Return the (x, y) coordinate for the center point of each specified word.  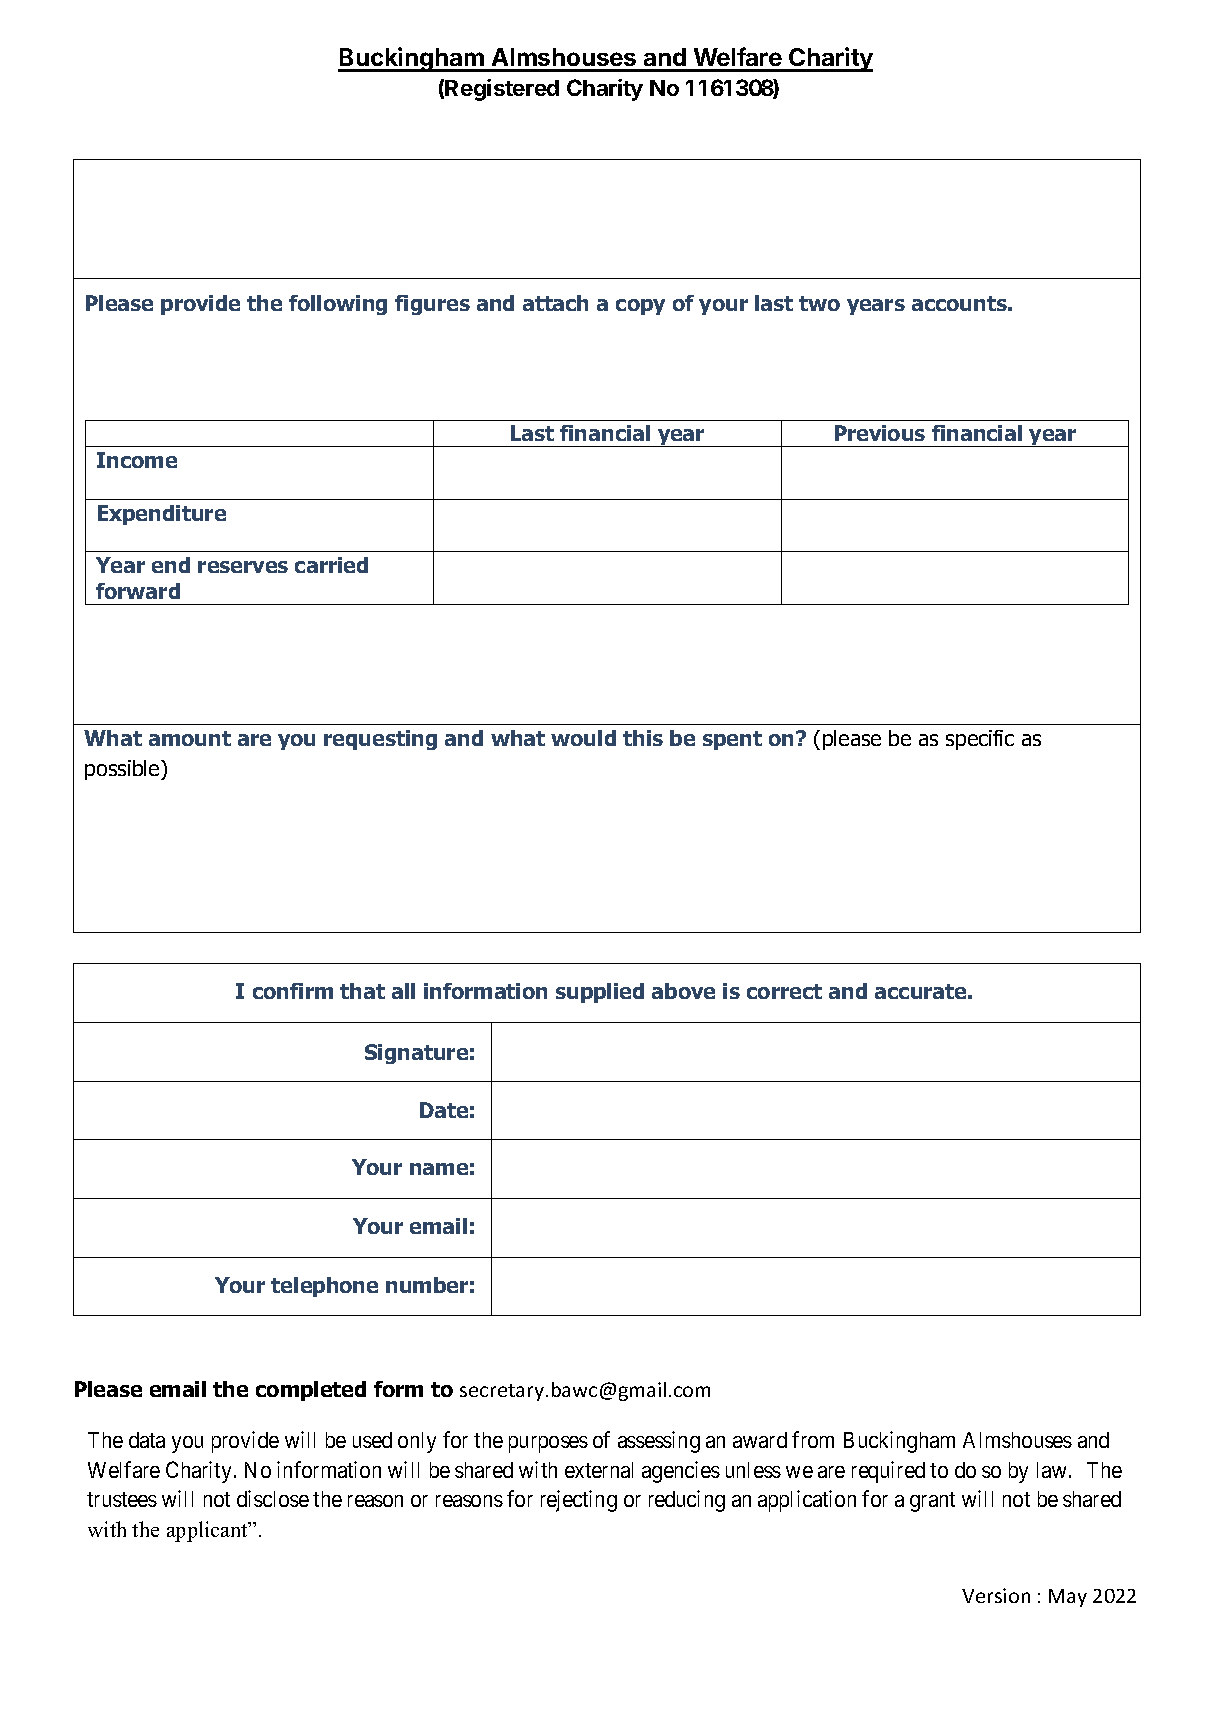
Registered (502, 90)
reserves (243, 567)
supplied (600, 993)
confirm (293, 991)
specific (980, 740)
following (338, 305)
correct (784, 991)
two (819, 303)
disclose (273, 1498)
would (583, 738)
